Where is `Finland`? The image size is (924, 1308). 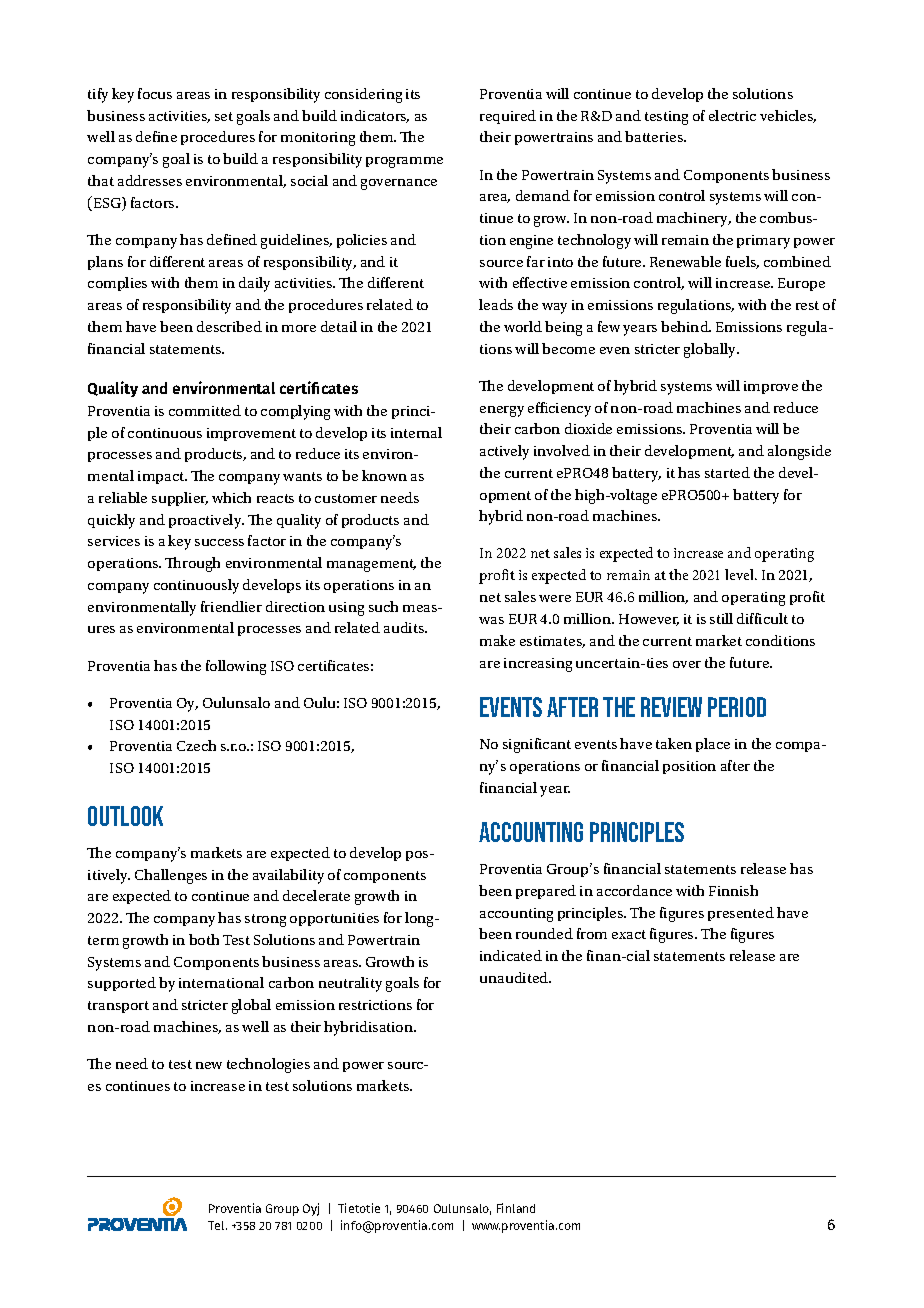 Finland is located at coordinates (516, 1208).
